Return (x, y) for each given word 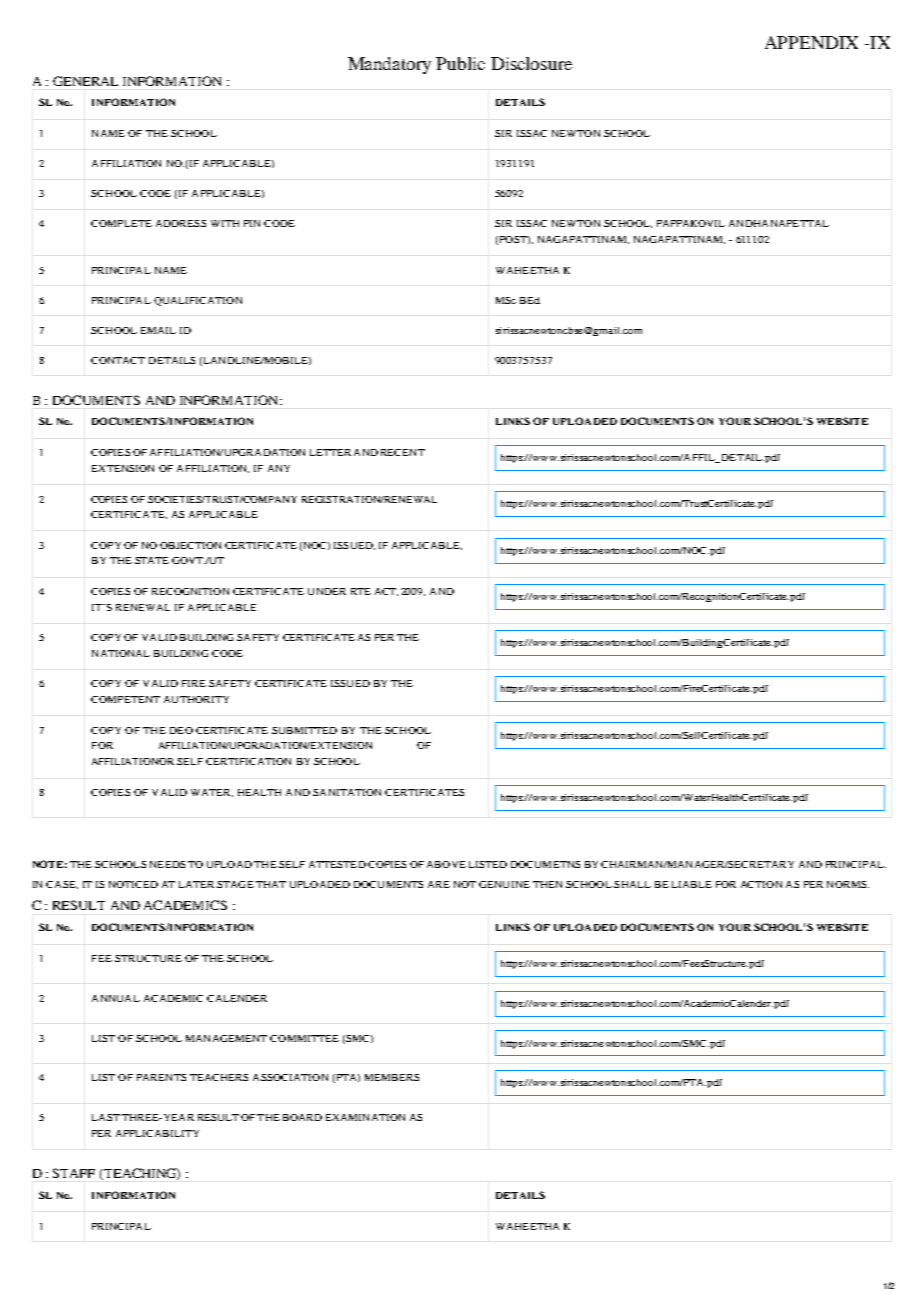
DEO (181, 730)
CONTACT (118, 360)
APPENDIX (811, 42)
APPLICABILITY (157, 1133)
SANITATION (347, 792)
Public (460, 63)
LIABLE (692, 884)
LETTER (330, 452)
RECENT (403, 452)
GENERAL (85, 81)
